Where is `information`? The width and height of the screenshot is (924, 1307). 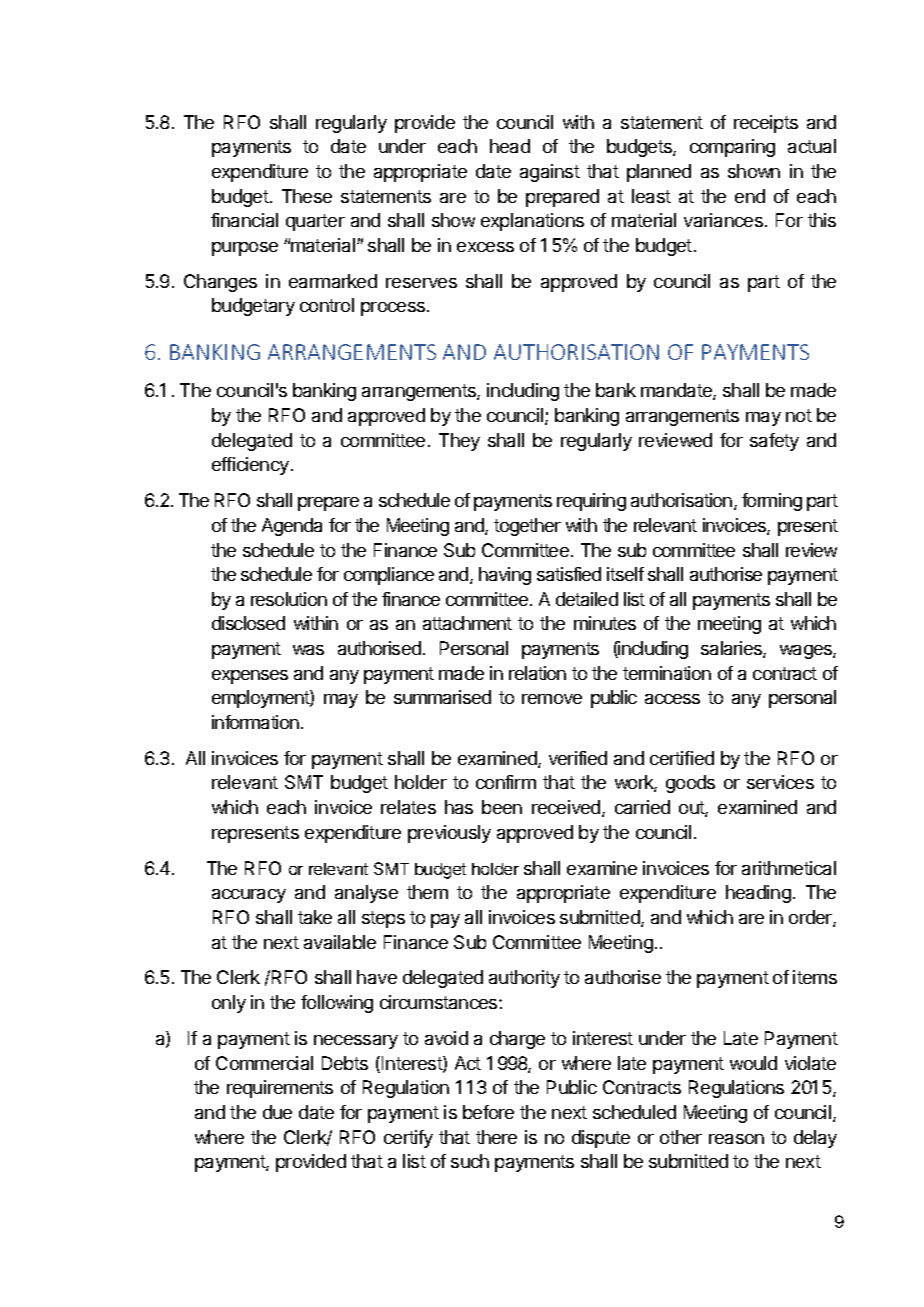
information is located at coordinates (255, 722).
